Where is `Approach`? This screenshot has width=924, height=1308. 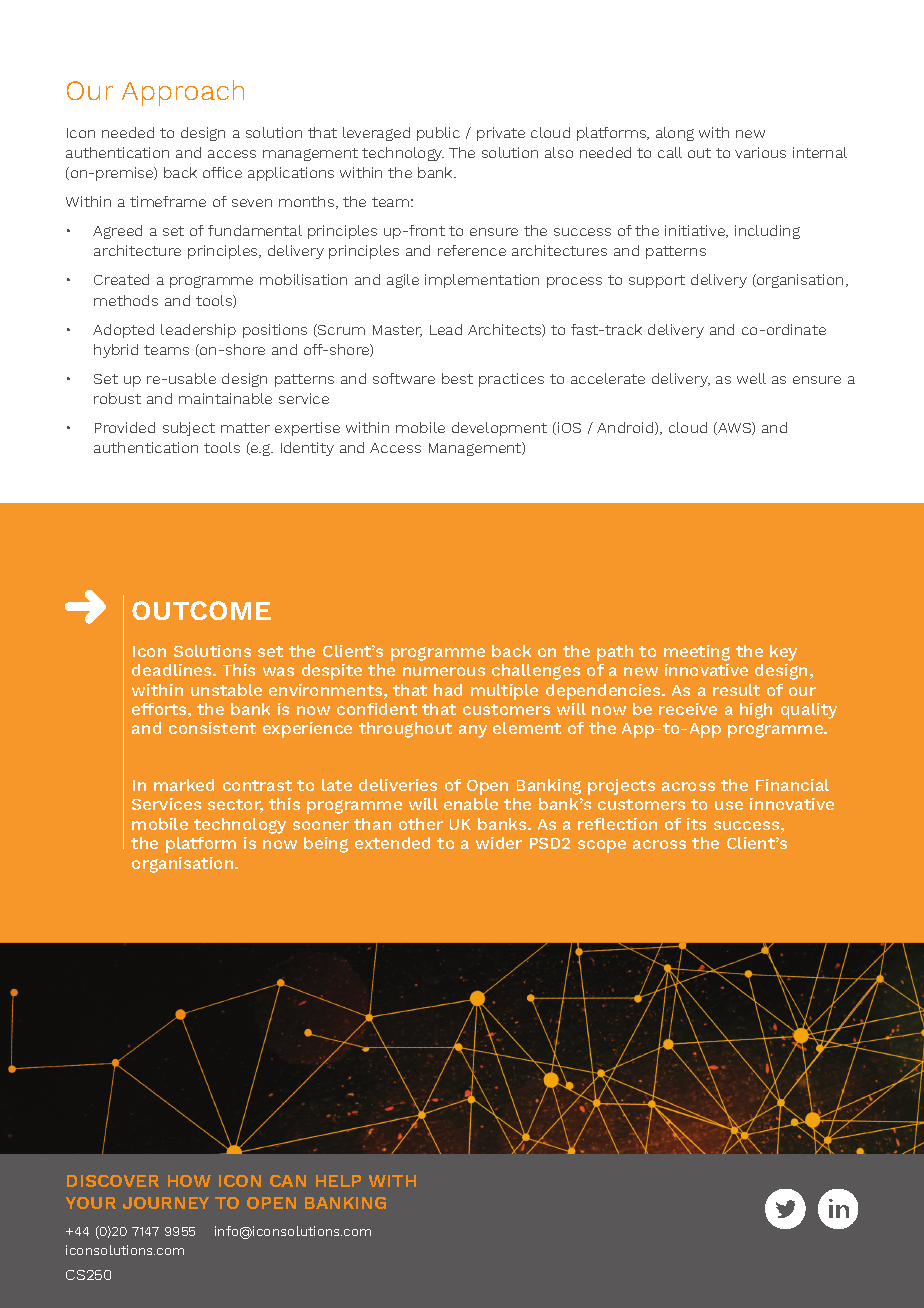
Approach is located at coordinates (183, 93).
